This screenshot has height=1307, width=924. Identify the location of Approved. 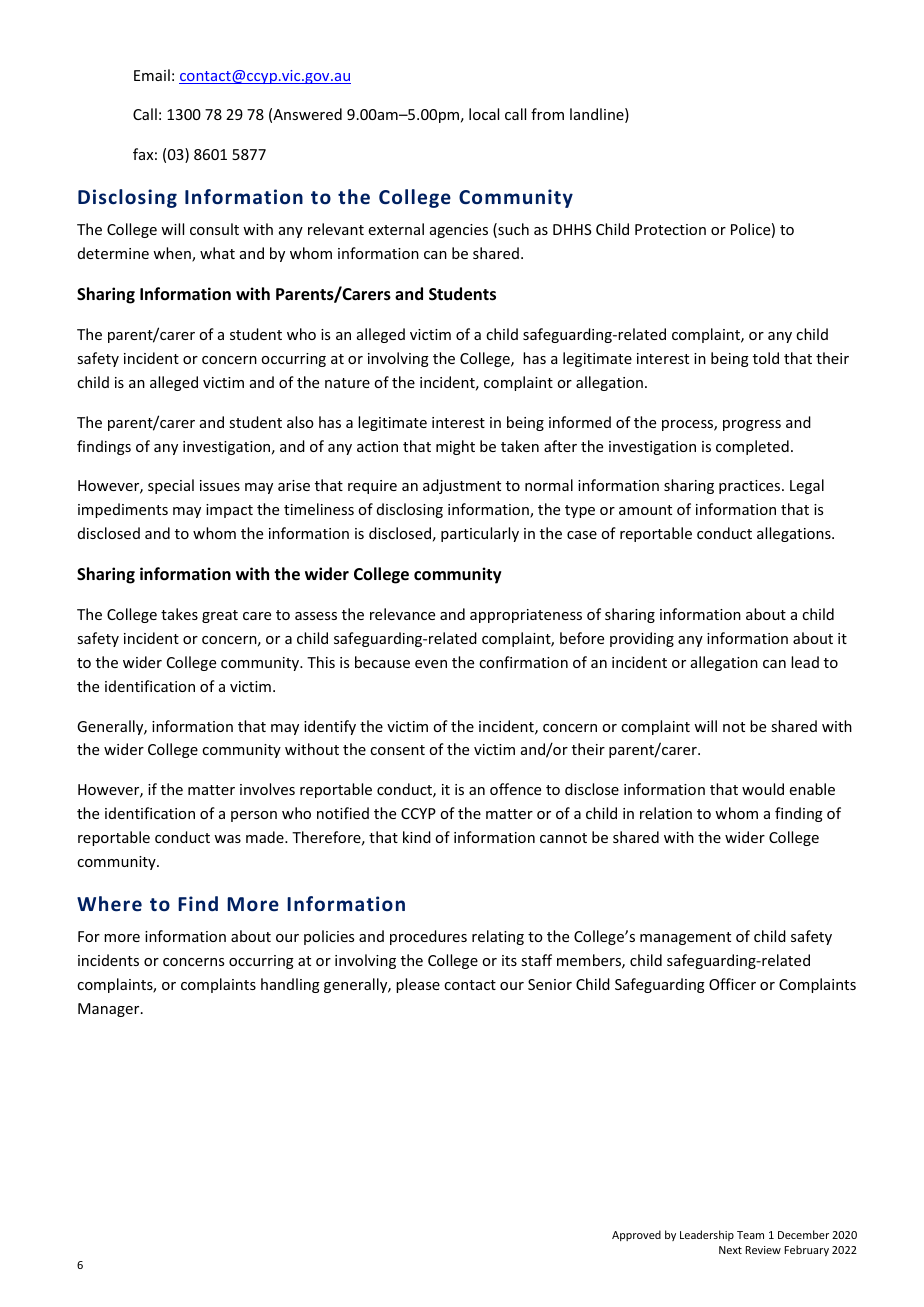
(636, 1235).
